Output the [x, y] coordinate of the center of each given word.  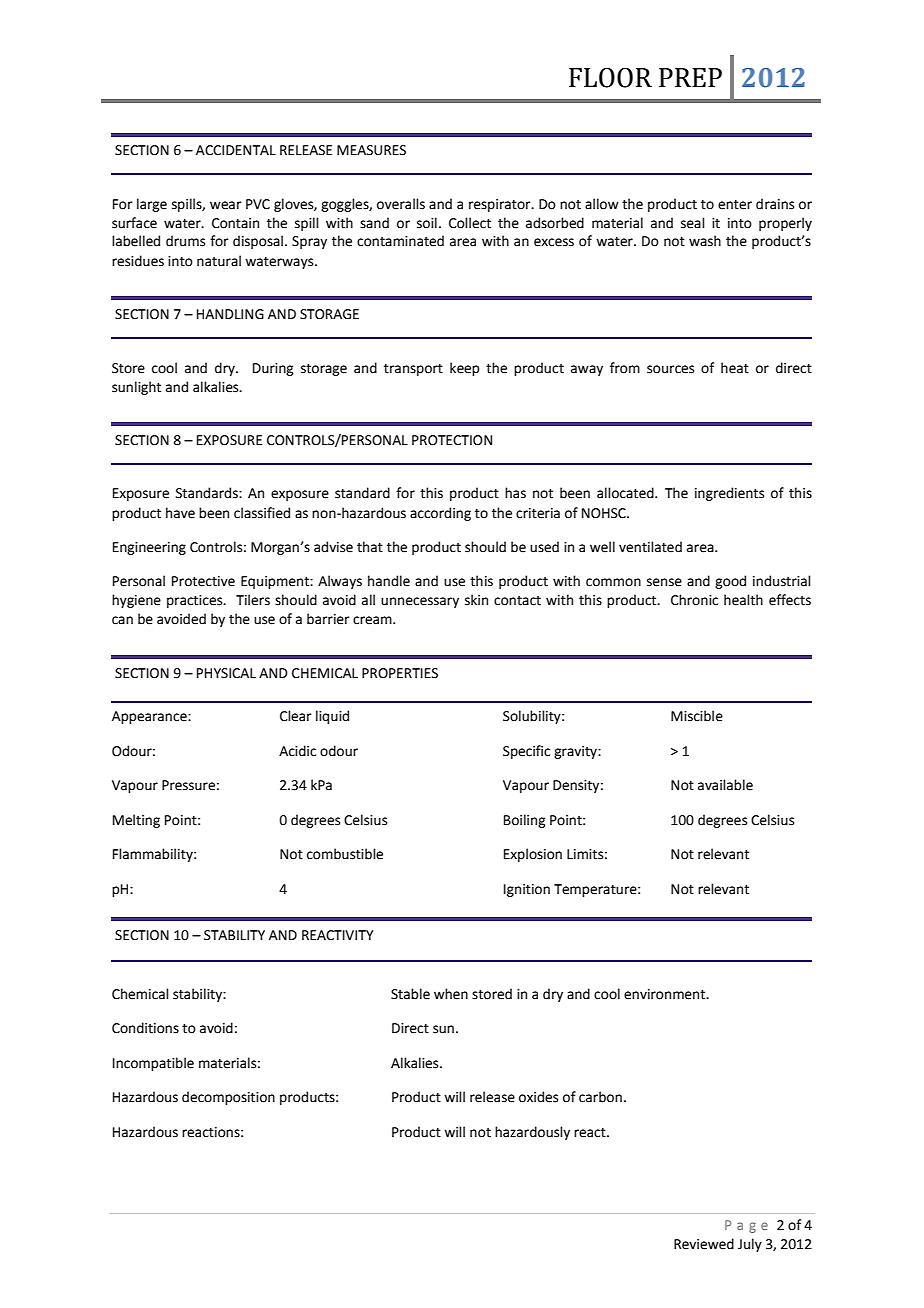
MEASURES [371, 150]
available [725, 785]
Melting [136, 821]
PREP [690, 77]
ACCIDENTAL [236, 150]
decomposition [228, 1098]
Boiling [524, 821]
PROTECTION [452, 440]
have [180, 513]
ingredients [729, 494]
